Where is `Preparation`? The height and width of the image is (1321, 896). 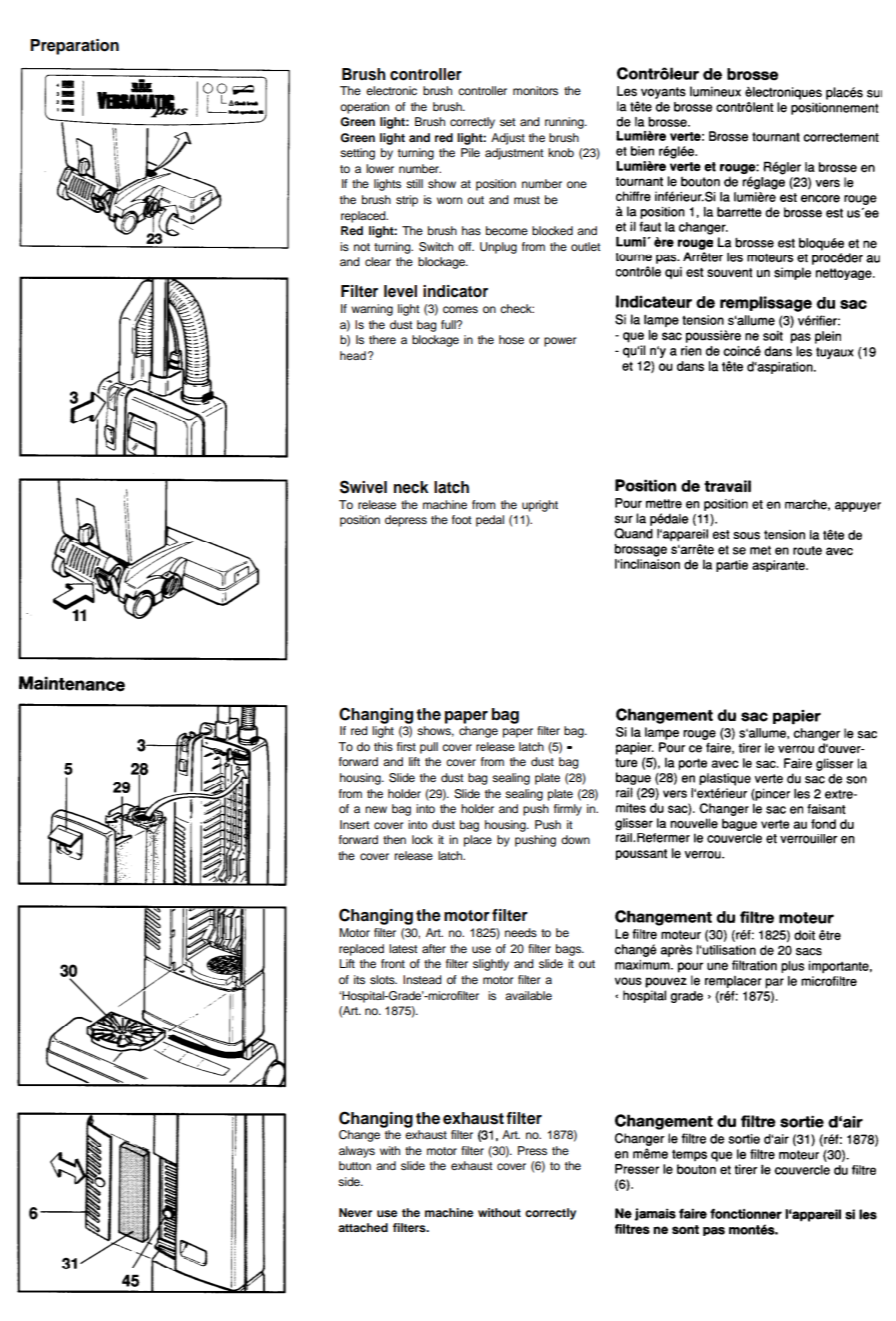 Preparation is located at coordinates (74, 47).
